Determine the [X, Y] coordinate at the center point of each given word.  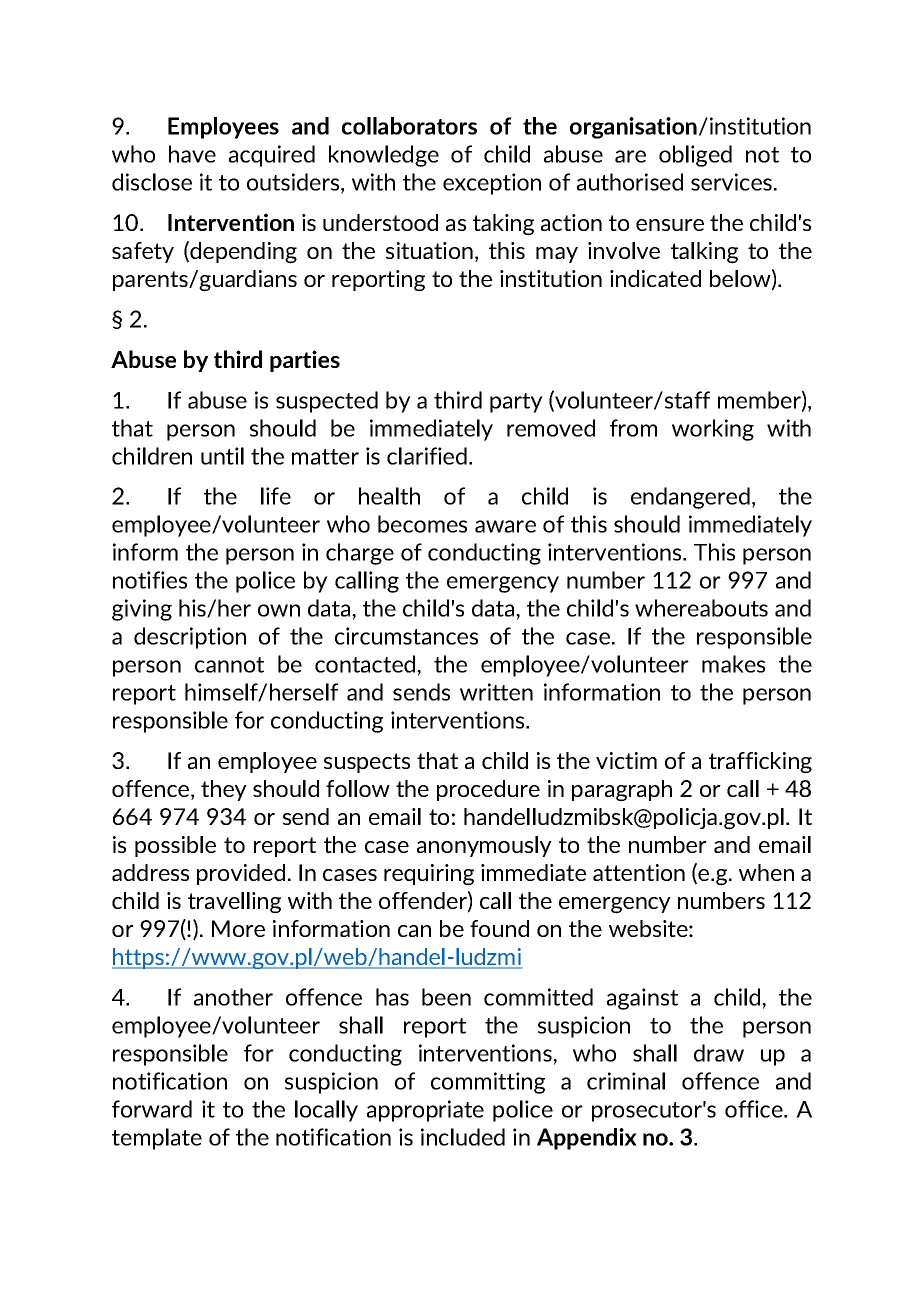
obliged [695, 156]
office [755, 1109]
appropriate [425, 1111]
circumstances [406, 636]
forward [152, 1109]
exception [492, 184]
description [190, 638]
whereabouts [701, 608]
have [192, 154]
